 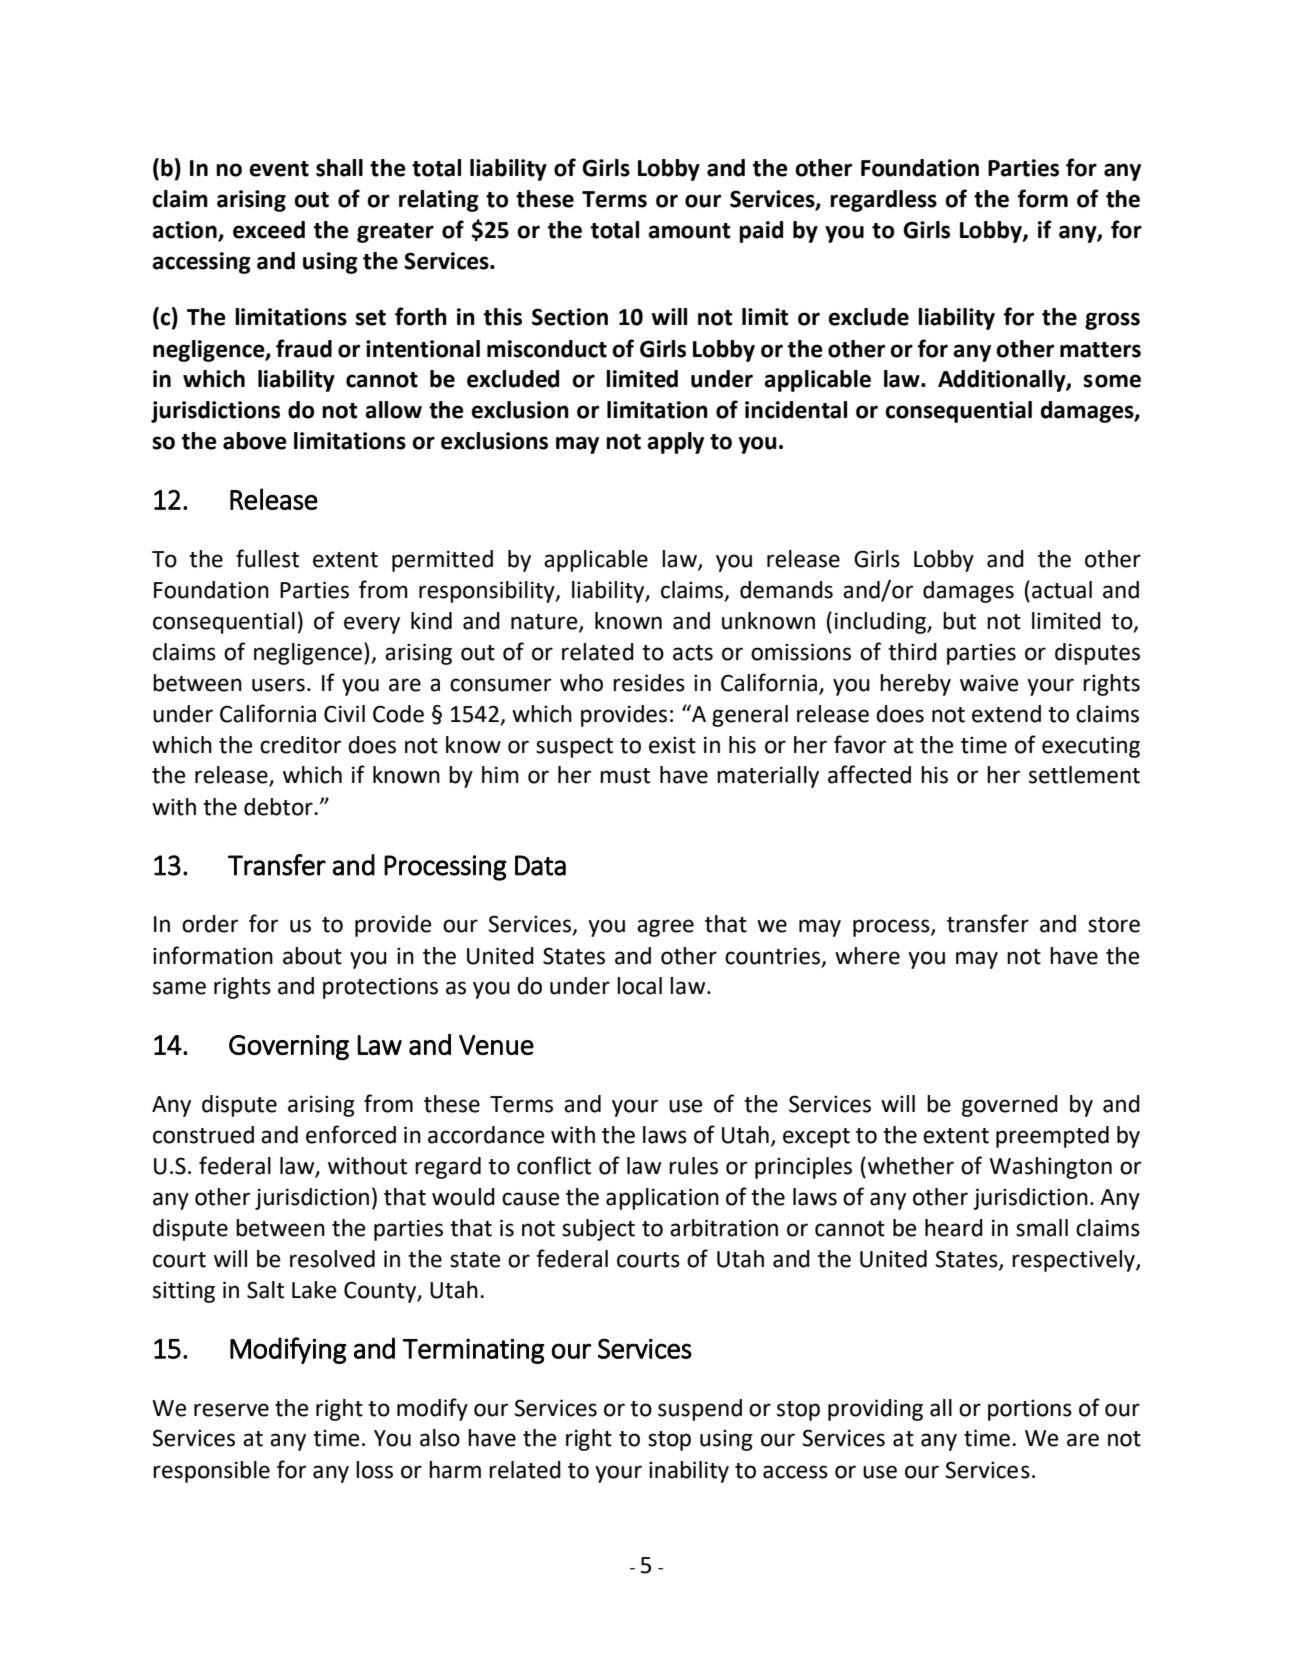 What do you see at coordinates (312, 956) in the document?
I see `about` at bounding box center [312, 956].
